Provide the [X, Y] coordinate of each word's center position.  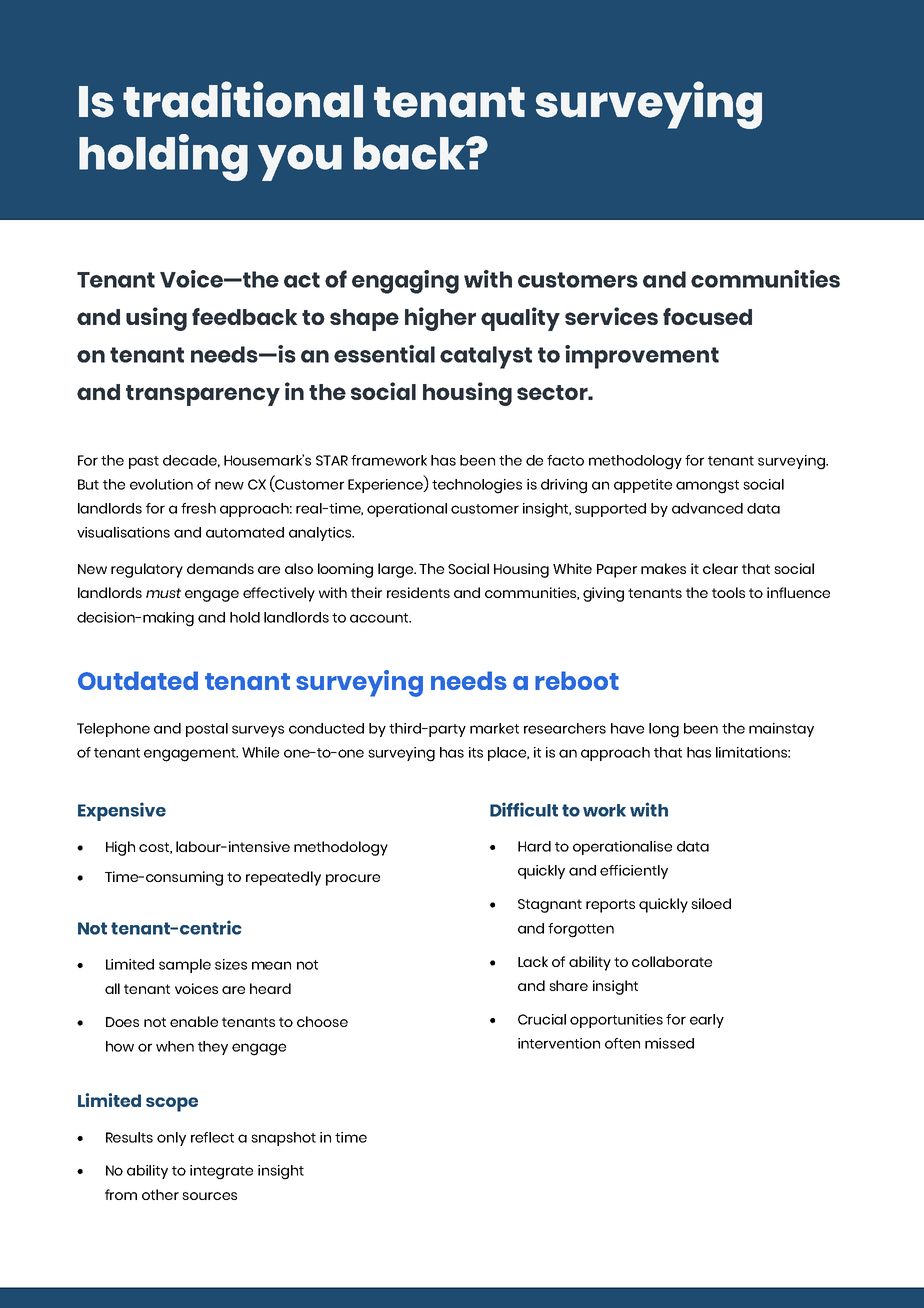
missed [669, 1043]
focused [707, 316]
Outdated [138, 680]
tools [728, 592]
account [380, 618]
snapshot [283, 1139]
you [300, 162]
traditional [243, 99]
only [171, 1139]
